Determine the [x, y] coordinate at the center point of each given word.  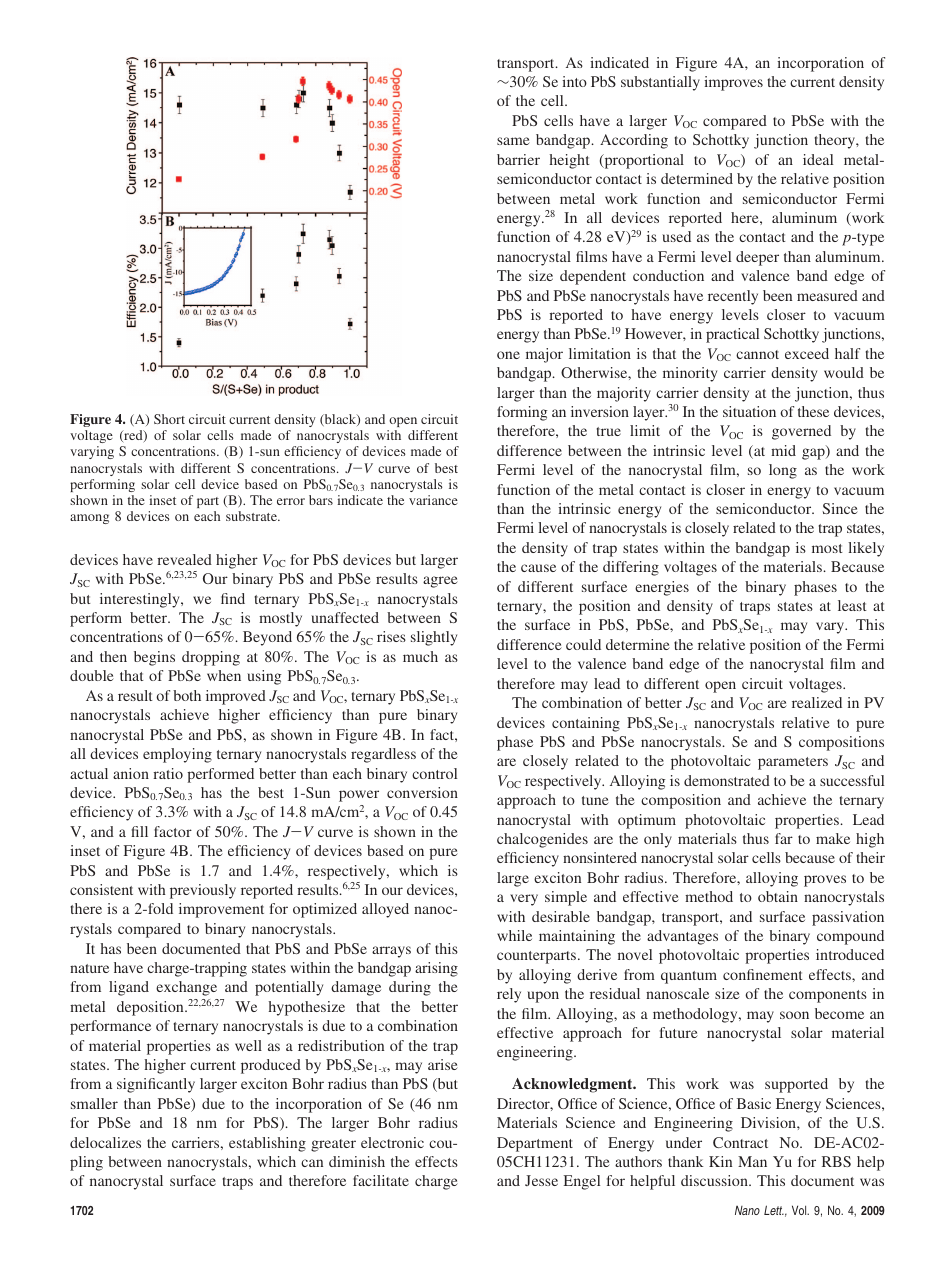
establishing [267, 1144]
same [513, 141]
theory [836, 141]
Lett [774, 1210]
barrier [518, 159]
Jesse [541, 1180]
